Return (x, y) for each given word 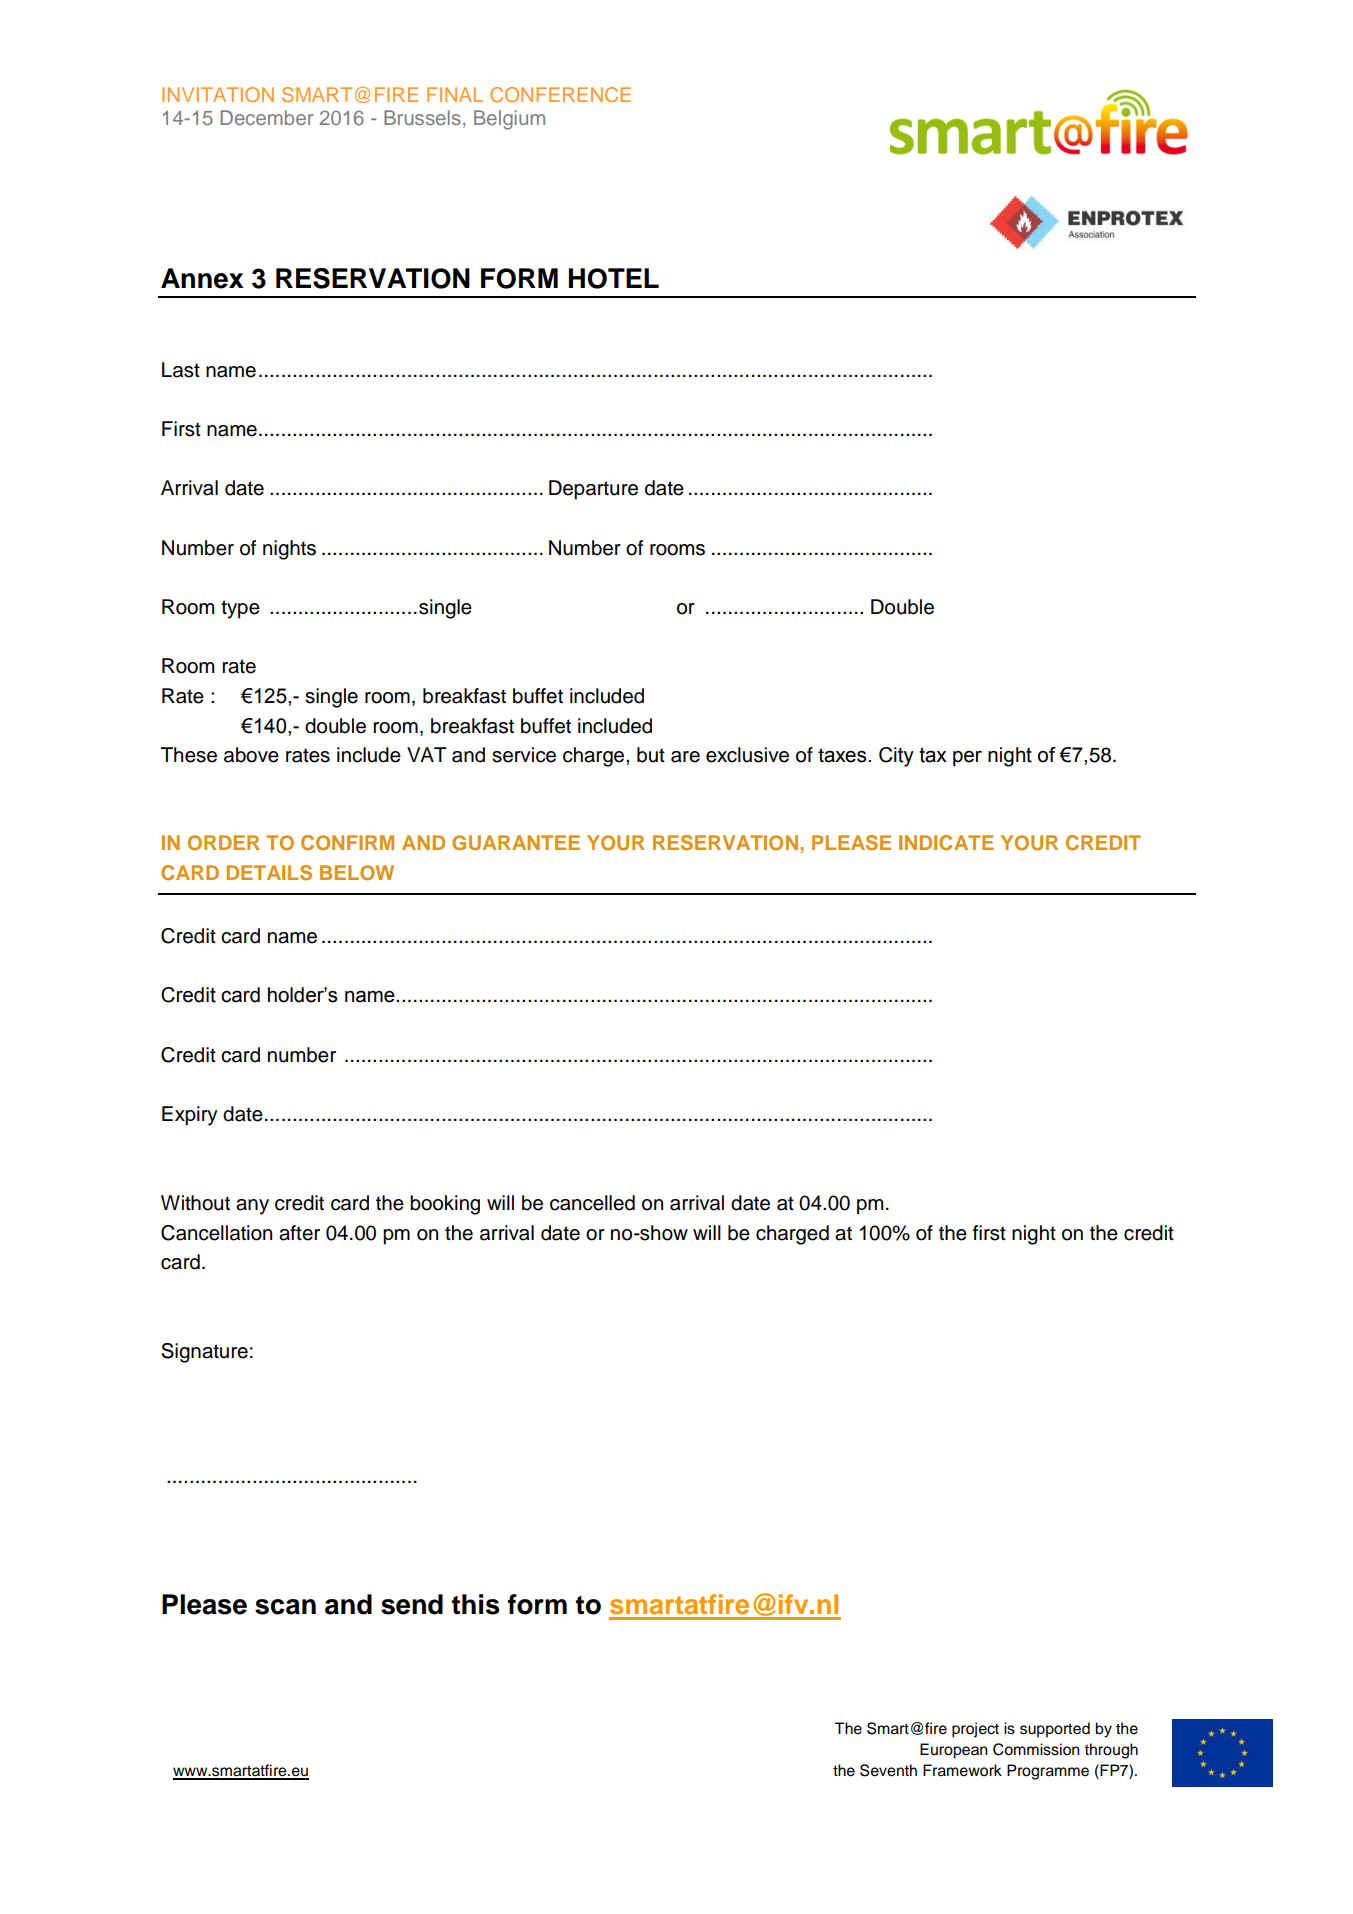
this (476, 1604)
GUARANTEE (516, 843)
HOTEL (614, 278)
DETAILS (269, 873)
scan (285, 1607)
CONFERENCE (560, 94)
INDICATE (946, 843)
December (267, 117)
